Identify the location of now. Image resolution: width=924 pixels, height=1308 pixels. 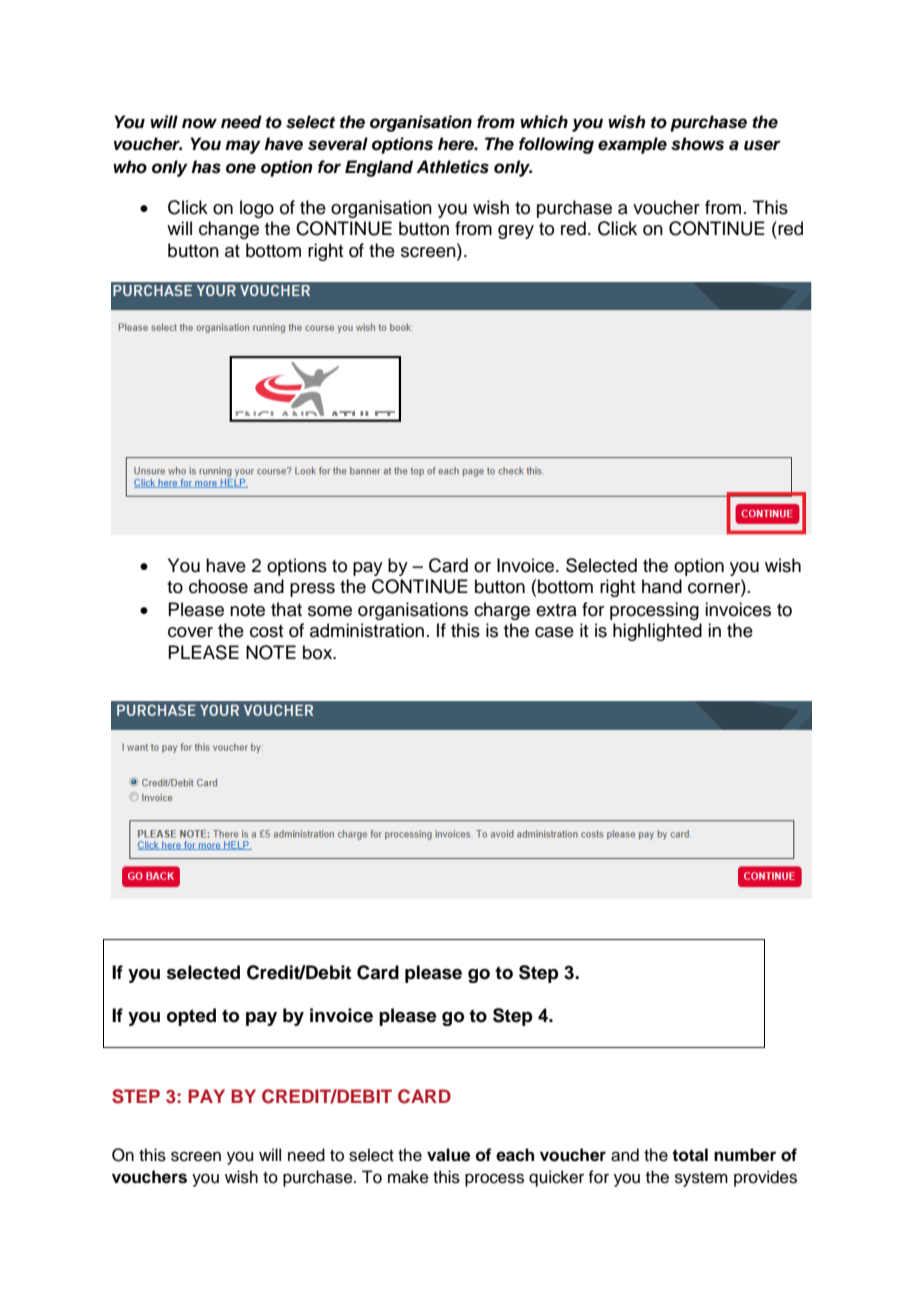
(199, 123).
